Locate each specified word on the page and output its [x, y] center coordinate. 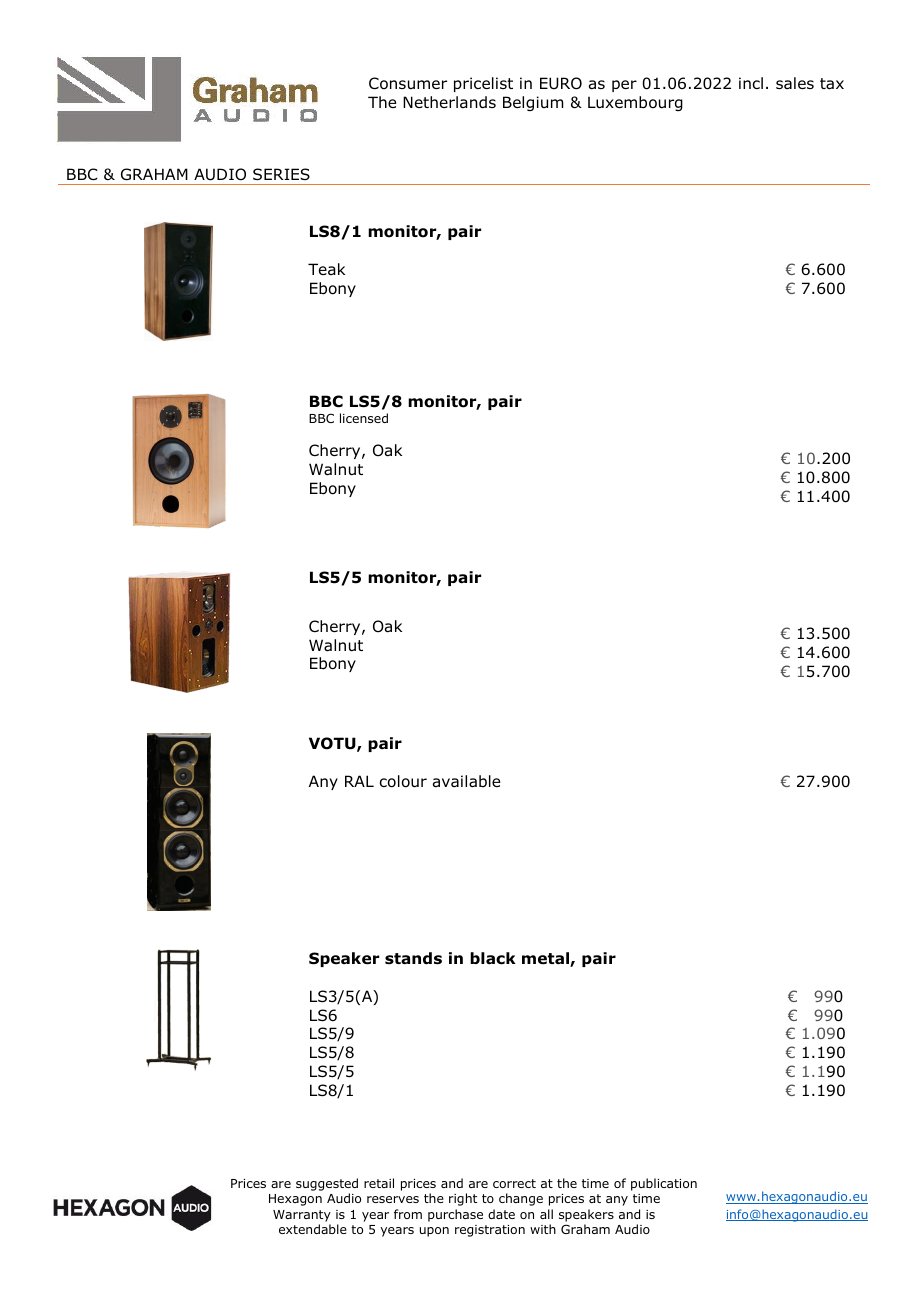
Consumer [408, 83]
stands [413, 958]
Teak [326, 269]
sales [795, 83]
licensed [364, 418]
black [493, 958]
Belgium [533, 103]
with [543, 1229]
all [546, 1214]
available [466, 781]
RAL [359, 781]
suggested [327, 1186]
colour [403, 781]
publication [664, 1184]
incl [751, 83]
